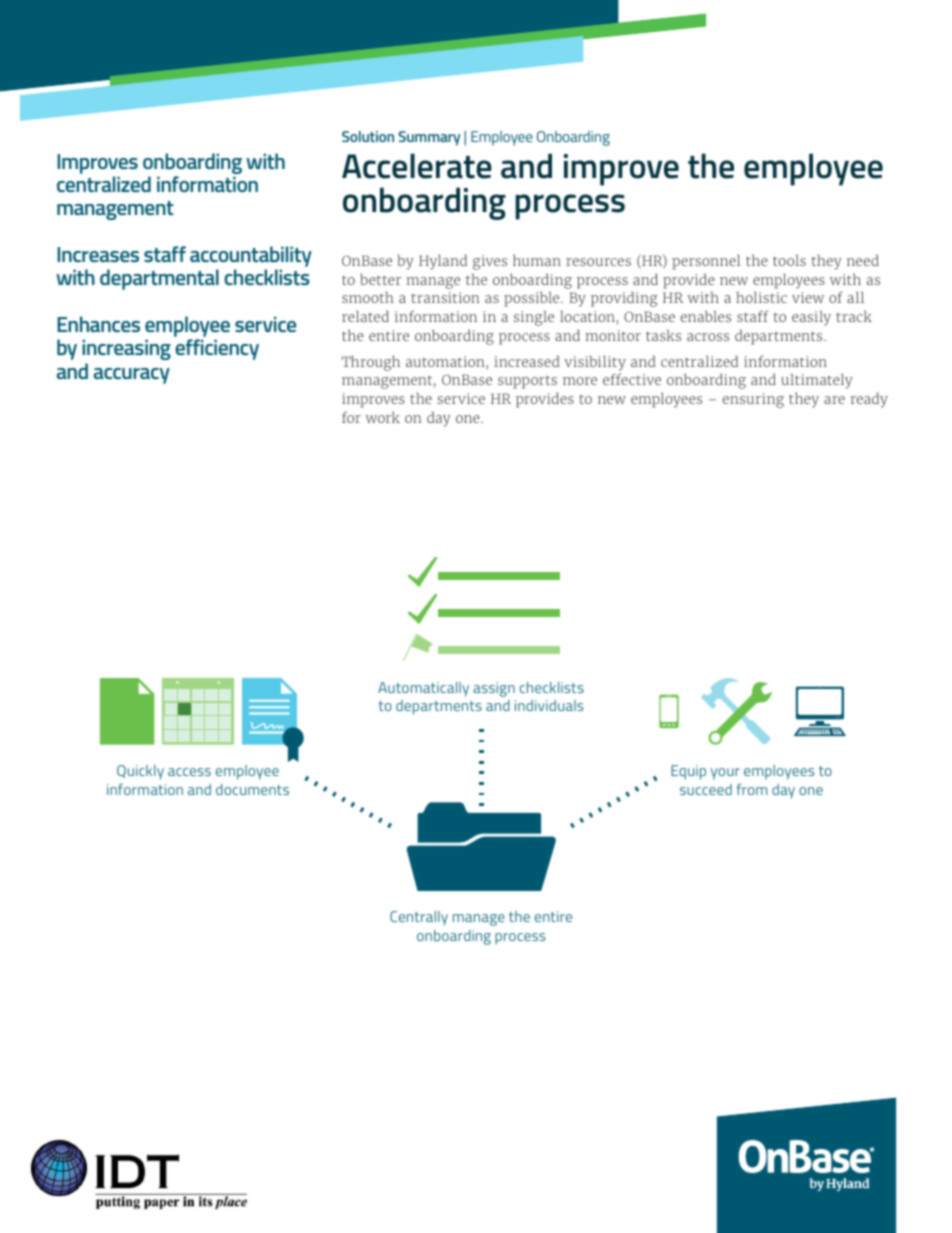 The width and height of the screenshot is (952, 1233). Describe the element at coordinates (368, 136) in the screenshot. I see `Solution` at that location.
